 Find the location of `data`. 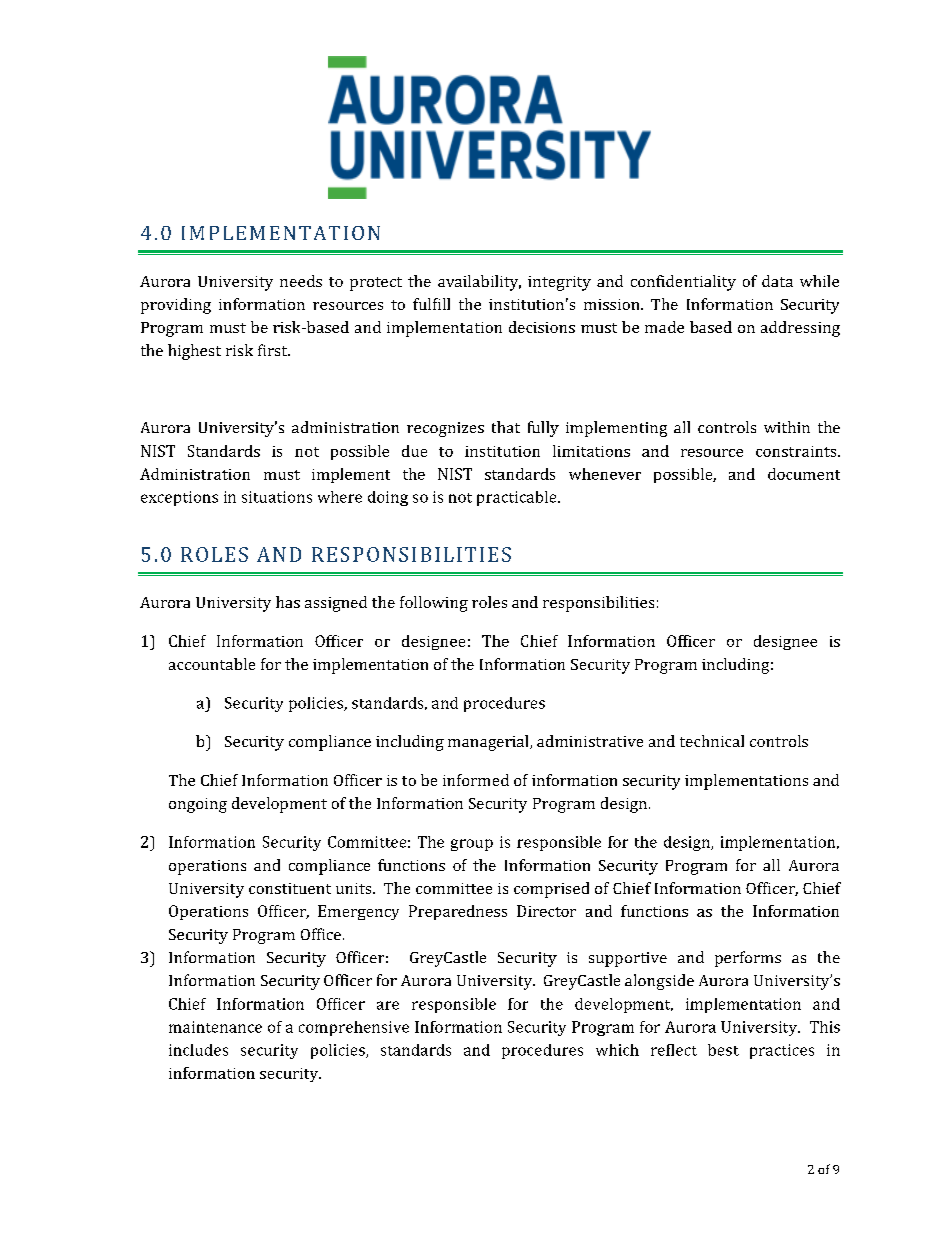

data is located at coordinates (777, 281).
